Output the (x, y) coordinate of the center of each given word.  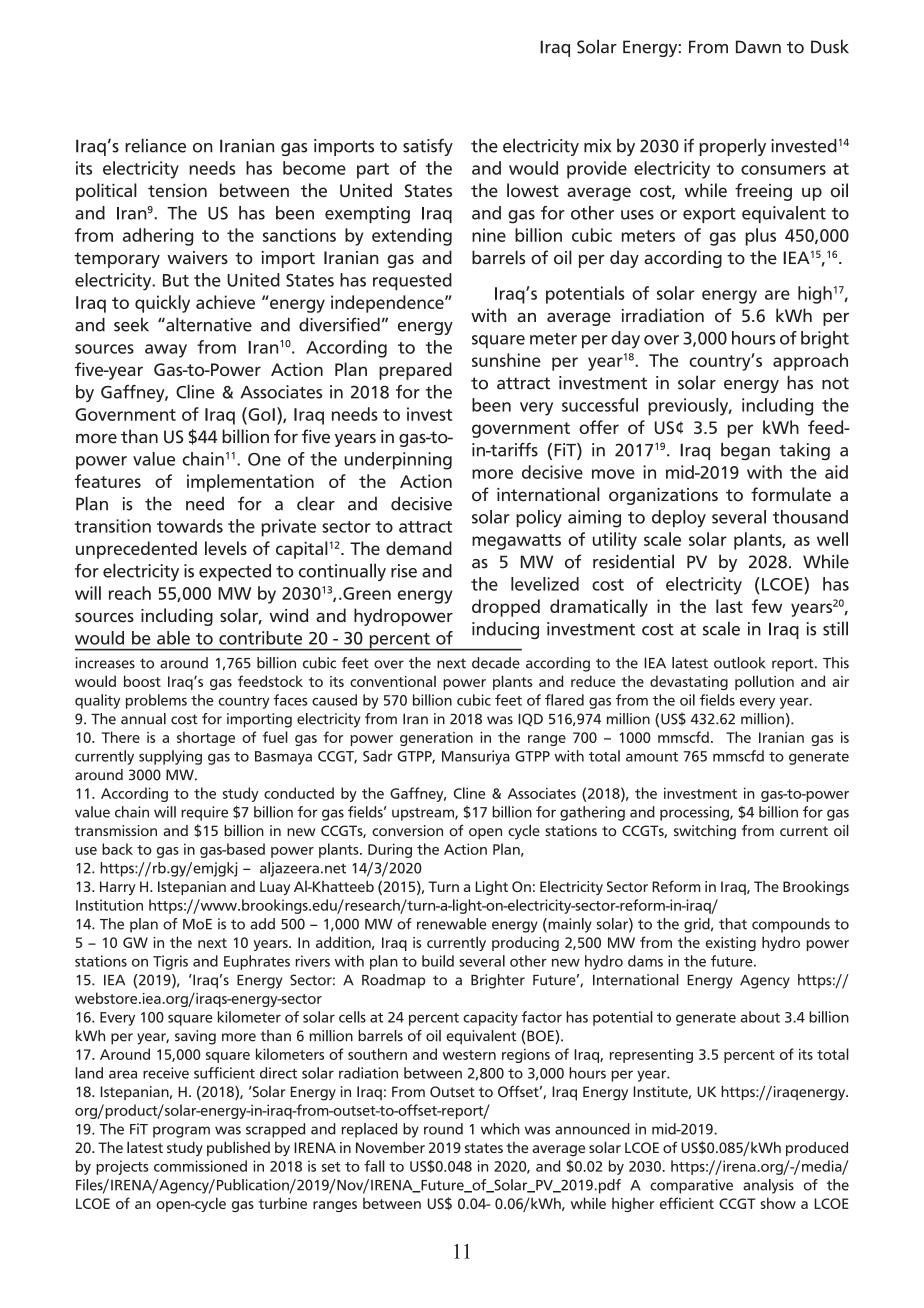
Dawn (758, 47)
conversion (407, 830)
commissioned (200, 1166)
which (500, 1129)
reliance (155, 145)
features (108, 481)
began (745, 451)
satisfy (428, 147)
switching (705, 832)
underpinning (398, 461)
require (204, 813)
